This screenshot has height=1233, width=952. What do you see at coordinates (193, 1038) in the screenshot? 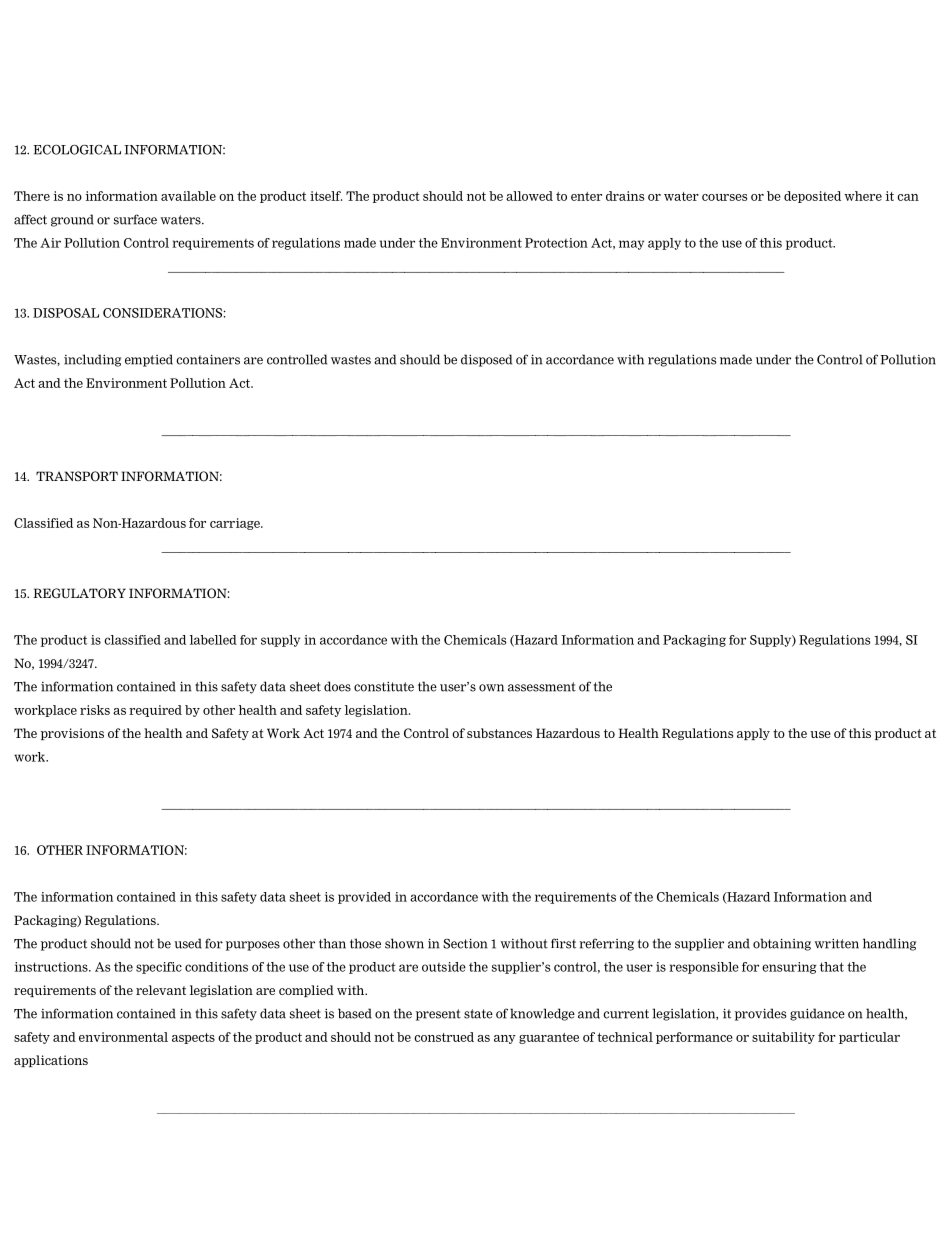
I see `aspects` at bounding box center [193, 1038].
